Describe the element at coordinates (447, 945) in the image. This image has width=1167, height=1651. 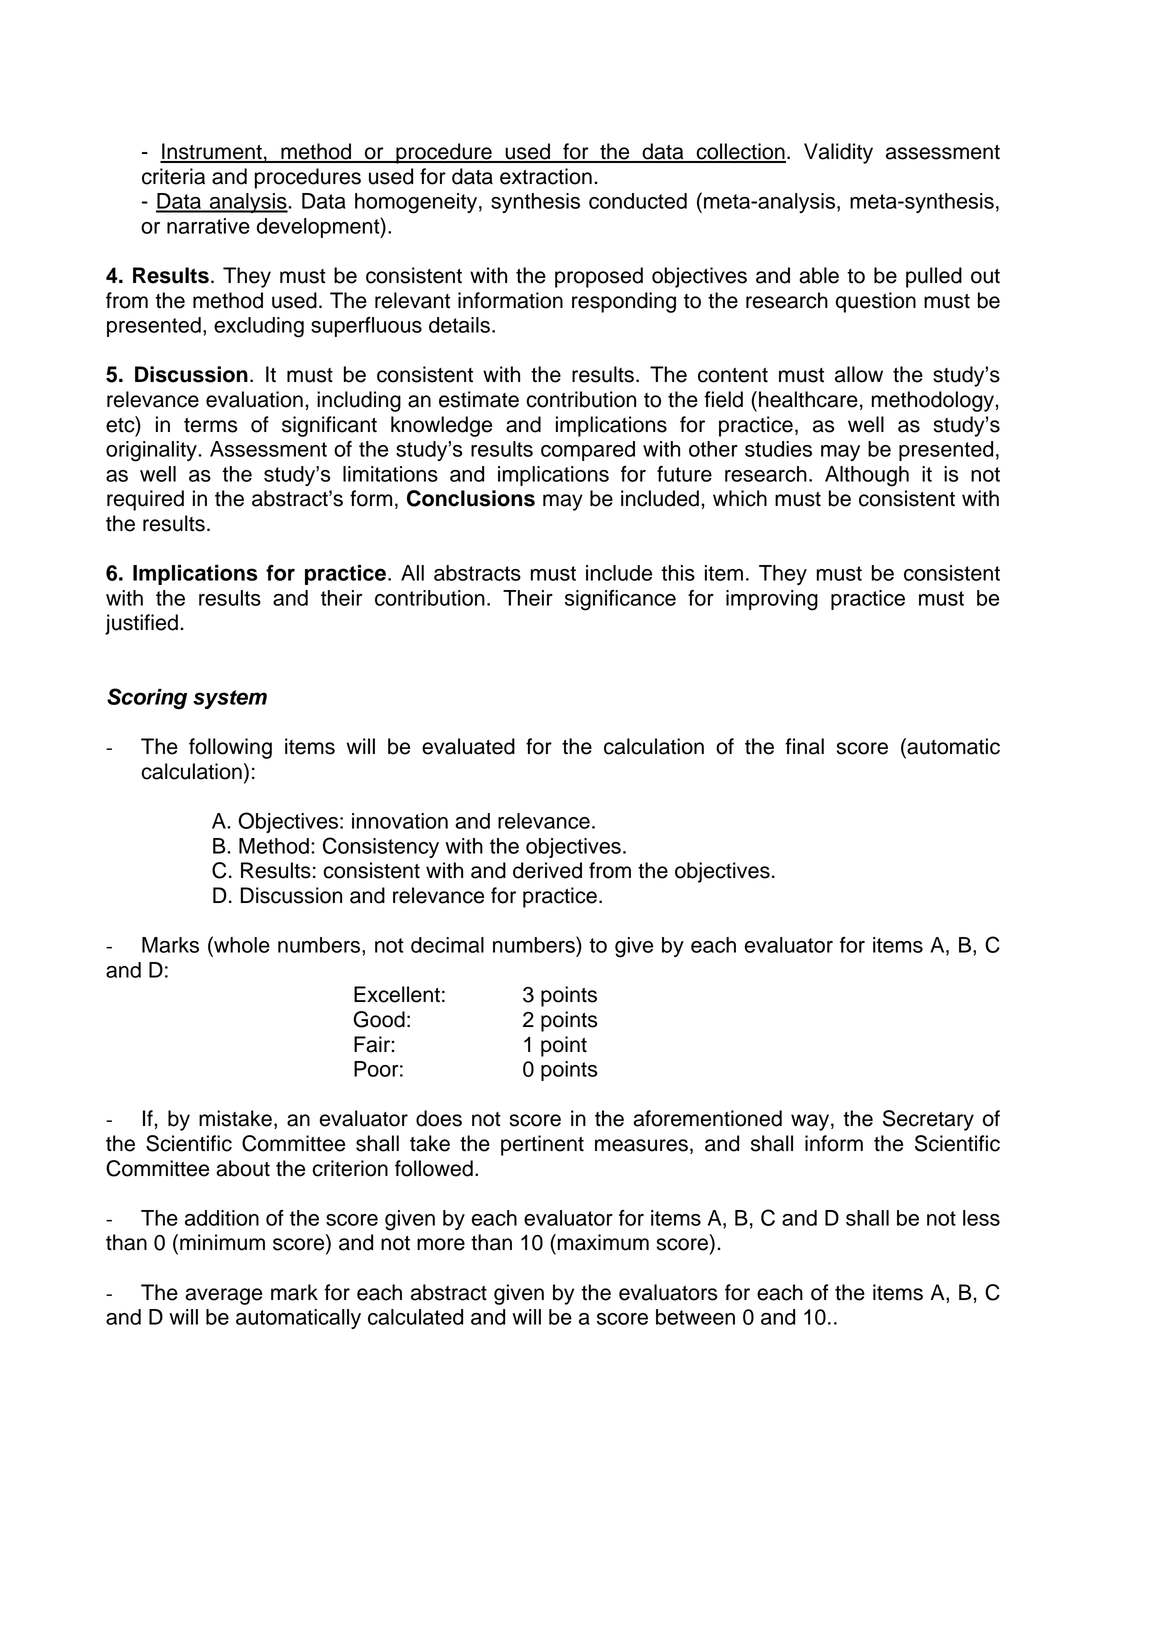
I see `decimal` at that location.
